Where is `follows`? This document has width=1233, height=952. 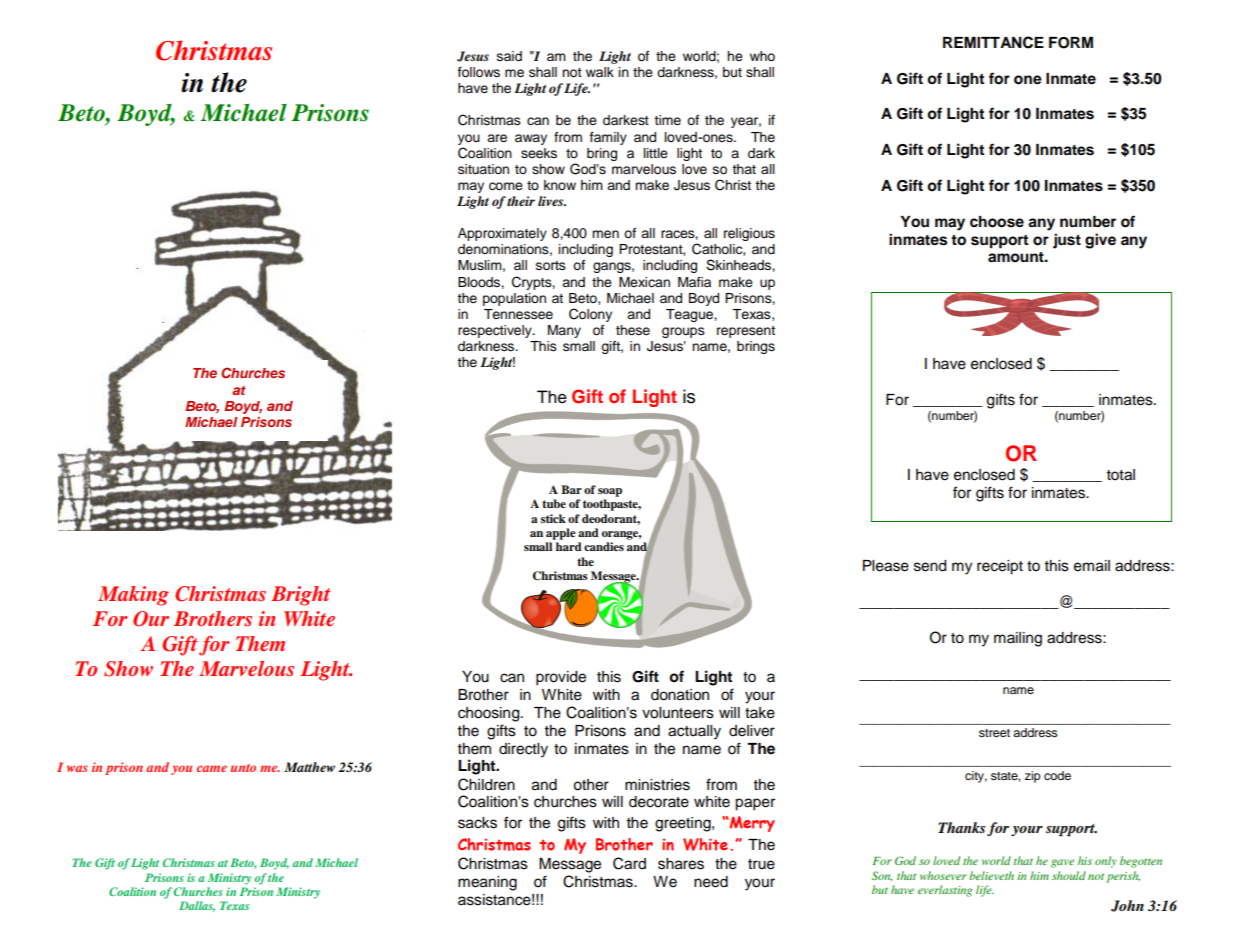
follows is located at coordinates (479, 72).
